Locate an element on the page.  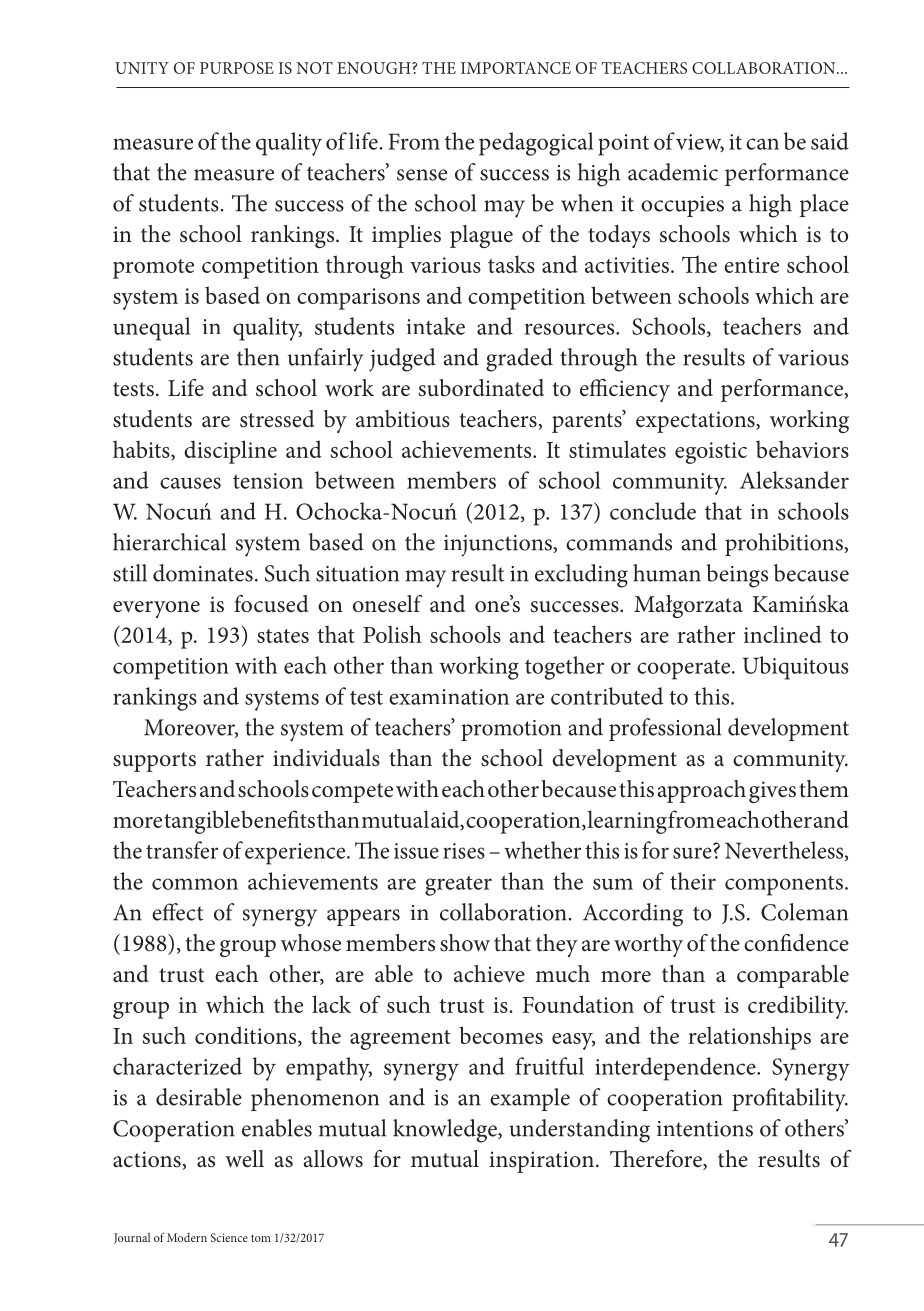
then is located at coordinates (258, 357).
